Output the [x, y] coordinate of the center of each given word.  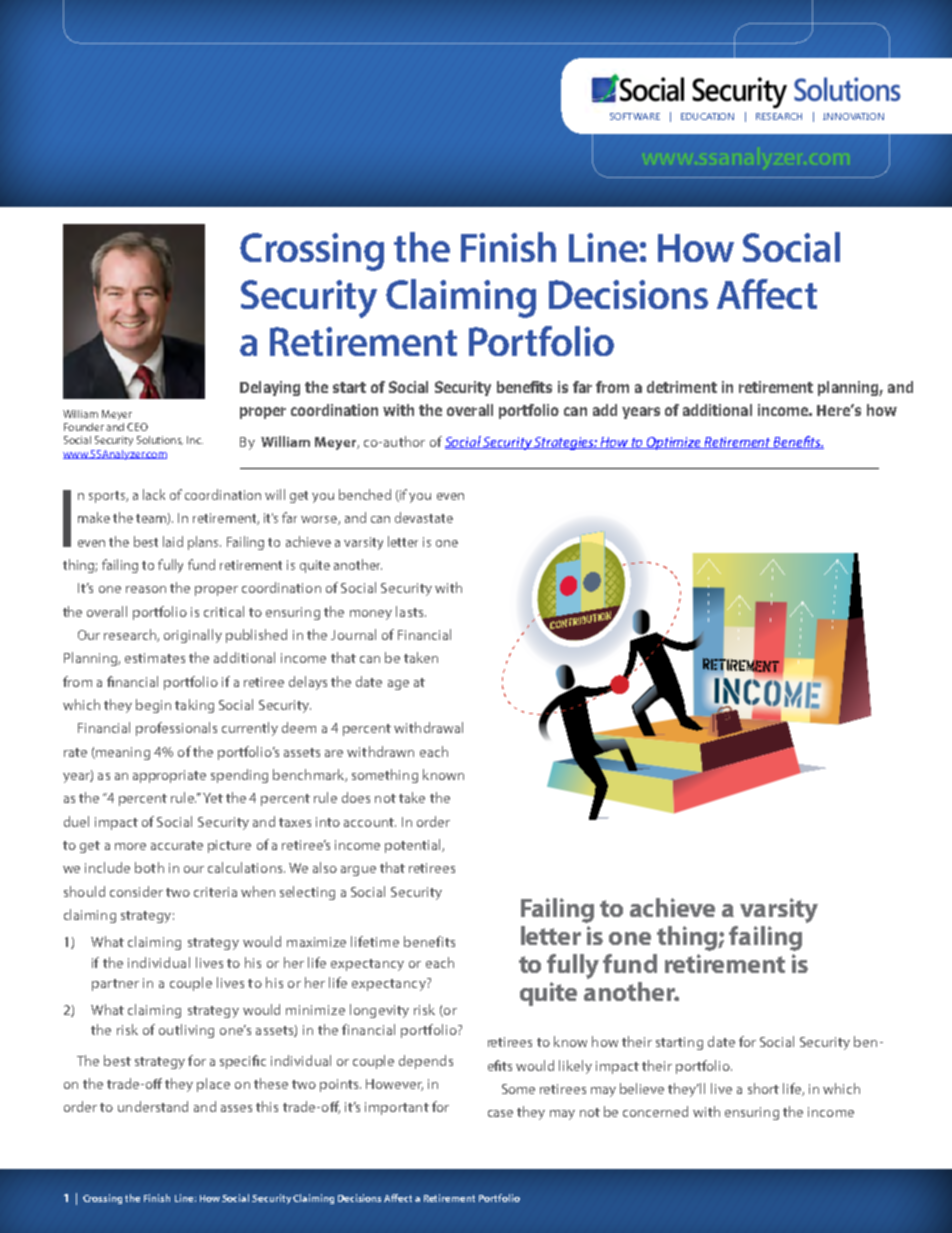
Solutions [160, 440]
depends [426, 1062]
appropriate [169, 776]
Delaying [270, 388]
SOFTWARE [635, 116]
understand [153, 1106]
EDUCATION [707, 116]
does [356, 797]
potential [414, 846]
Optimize [674, 443]
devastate [424, 517]
